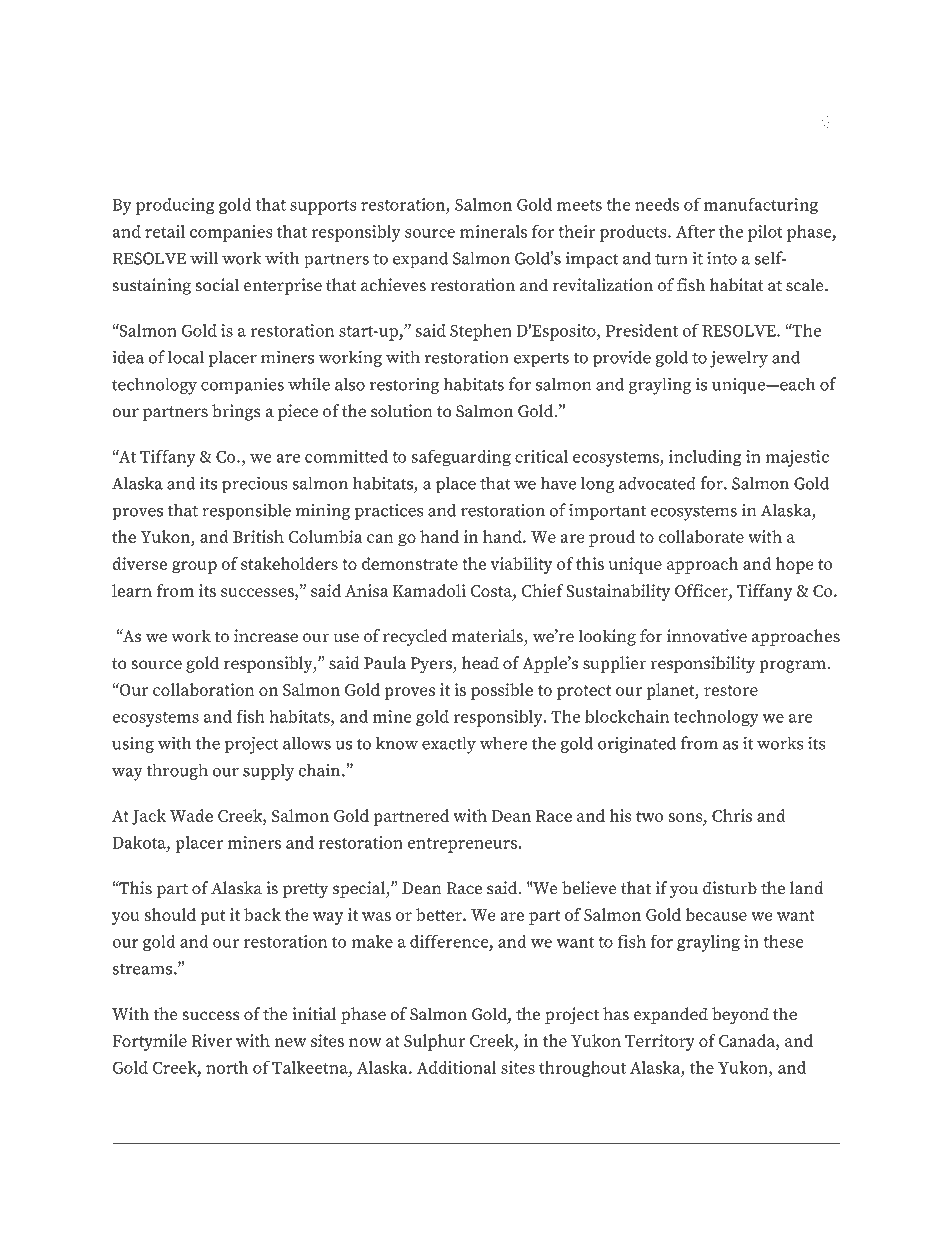  Describe the element at coordinates (165, 231) in the screenshot. I see `retail` at that location.
